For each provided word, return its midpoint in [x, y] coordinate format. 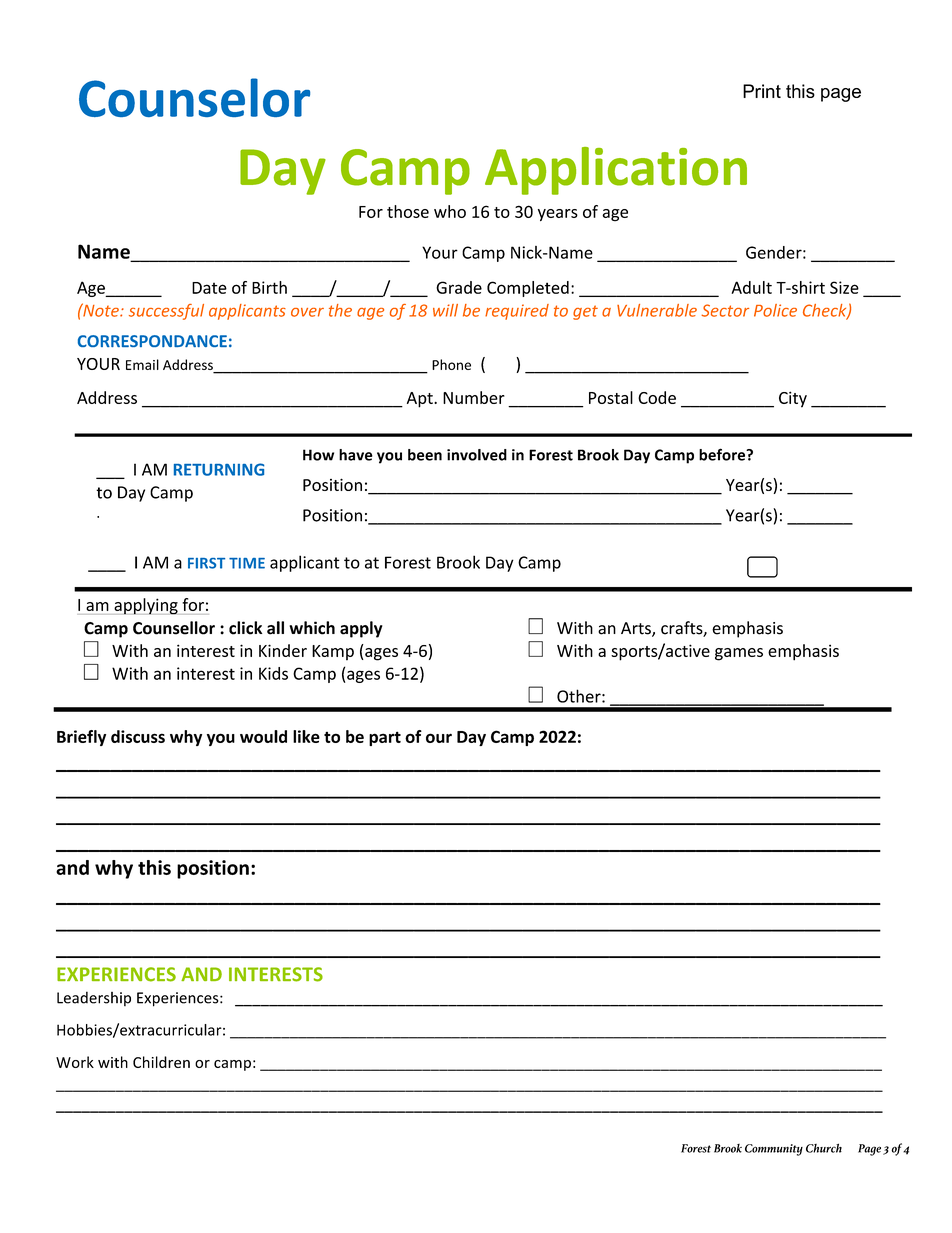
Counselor [194, 97]
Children [161, 1062]
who [450, 211]
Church [824, 1148]
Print [762, 91]
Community [774, 1150]
